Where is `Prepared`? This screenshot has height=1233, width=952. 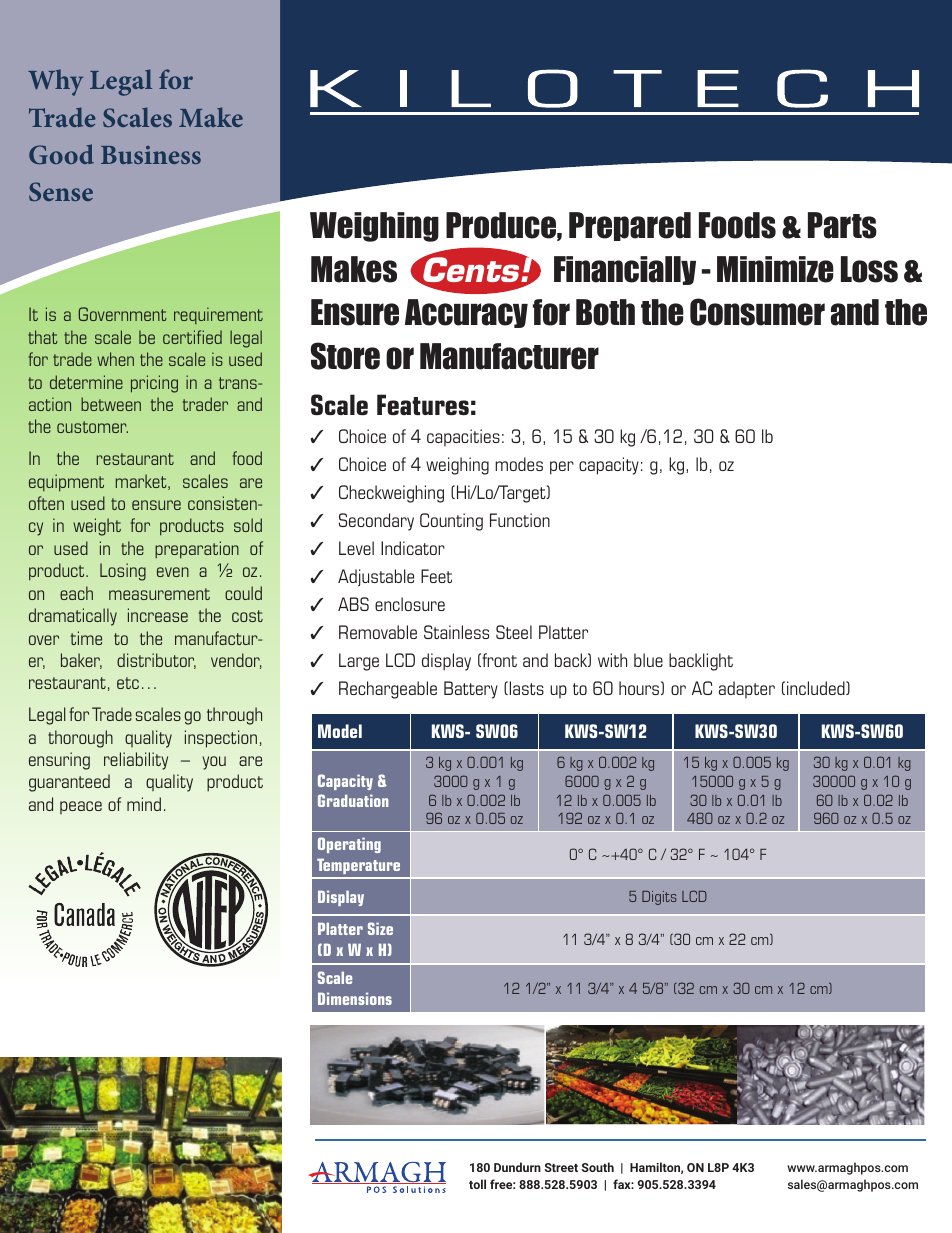
Prepared is located at coordinates (630, 226).
